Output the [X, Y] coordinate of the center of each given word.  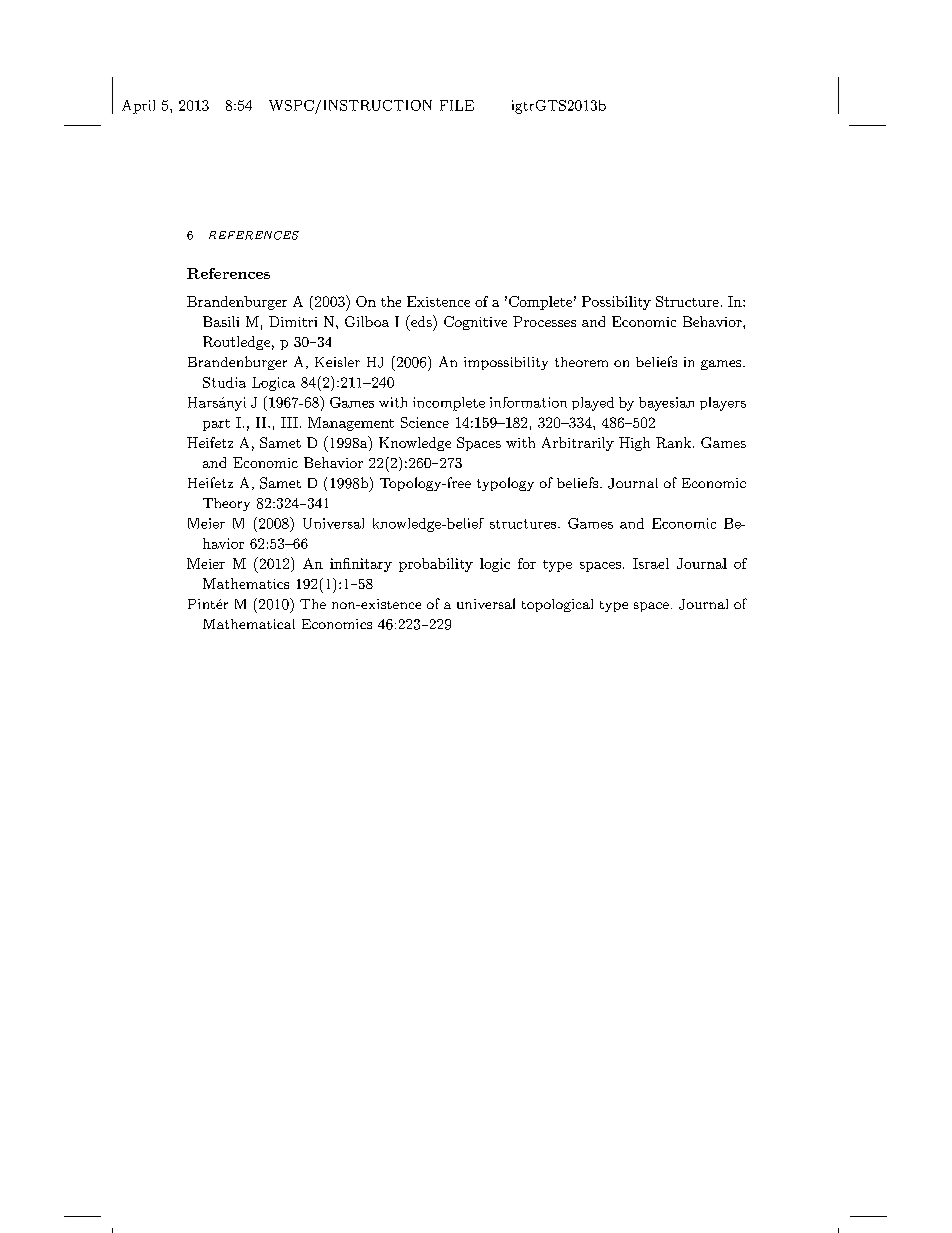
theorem [581, 362]
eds [421, 322]
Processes [544, 321]
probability [436, 565]
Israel [651, 563]
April [138, 107]
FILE [457, 105]
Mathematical [249, 624]
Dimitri [293, 321]
